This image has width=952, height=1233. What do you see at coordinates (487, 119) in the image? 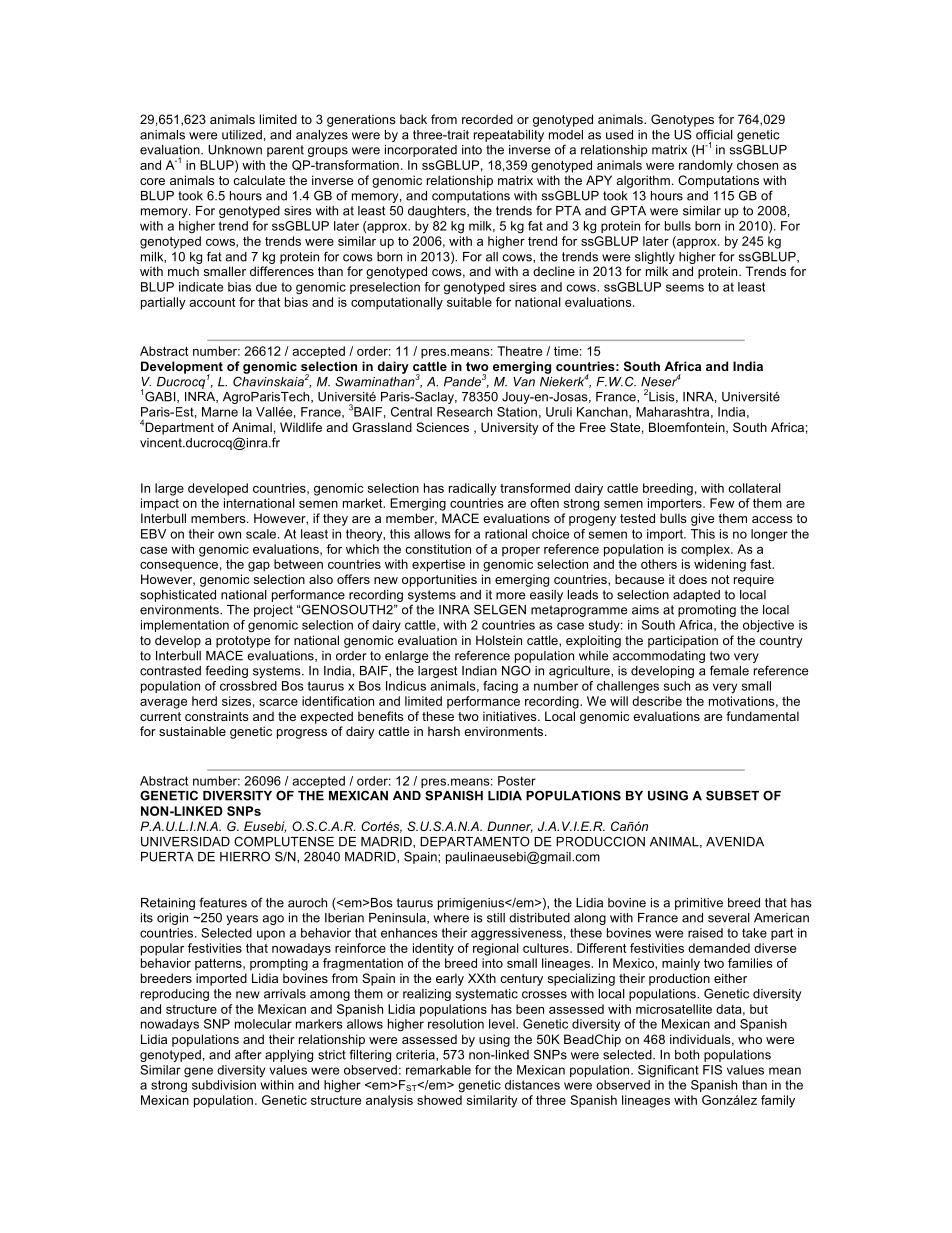
I see `recorded` at bounding box center [487, 119].
